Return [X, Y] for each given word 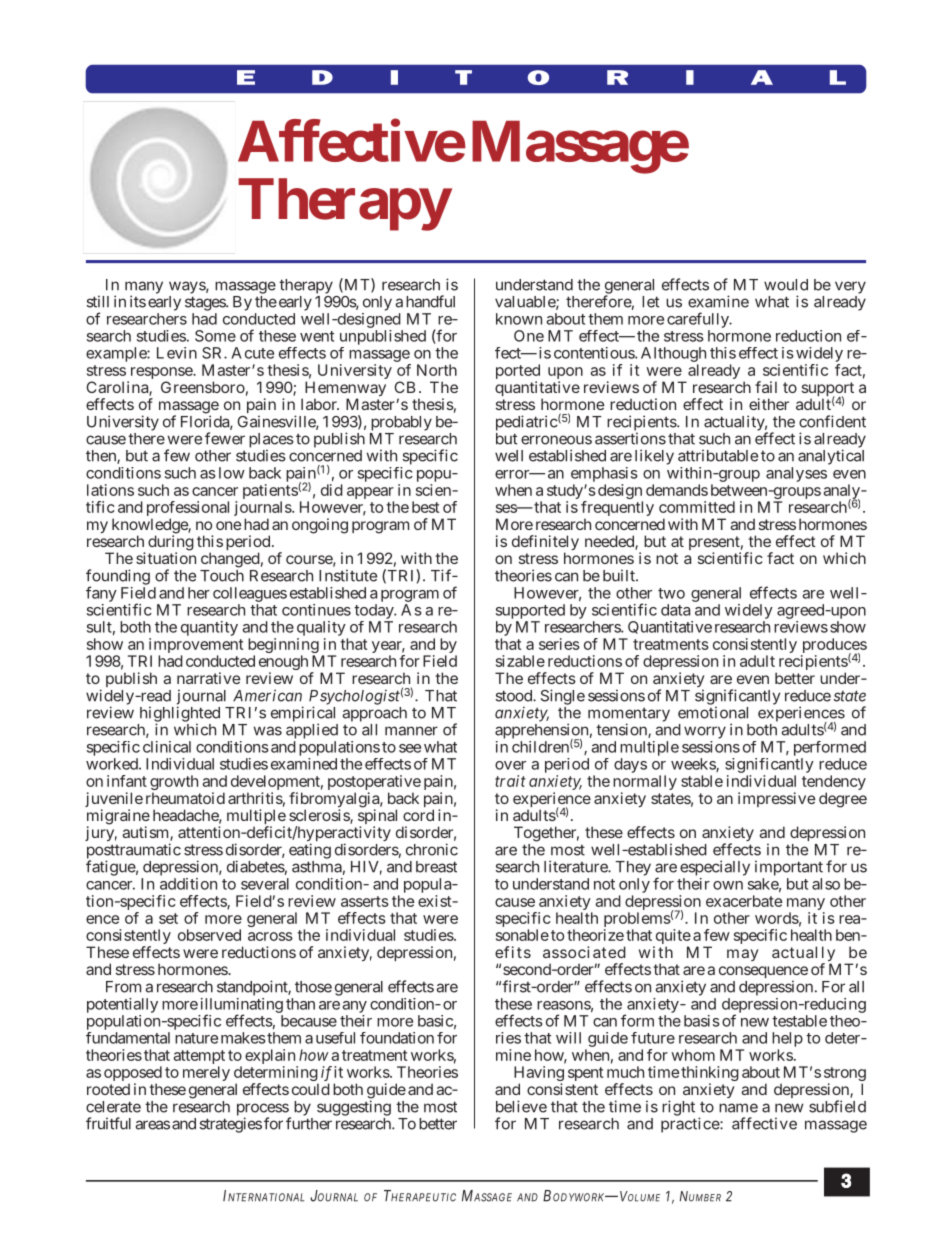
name [738, 1108]
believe [521, 1106]
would [786, 285]
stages [206, 303]
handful [430, 301]
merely [206, 1073]
